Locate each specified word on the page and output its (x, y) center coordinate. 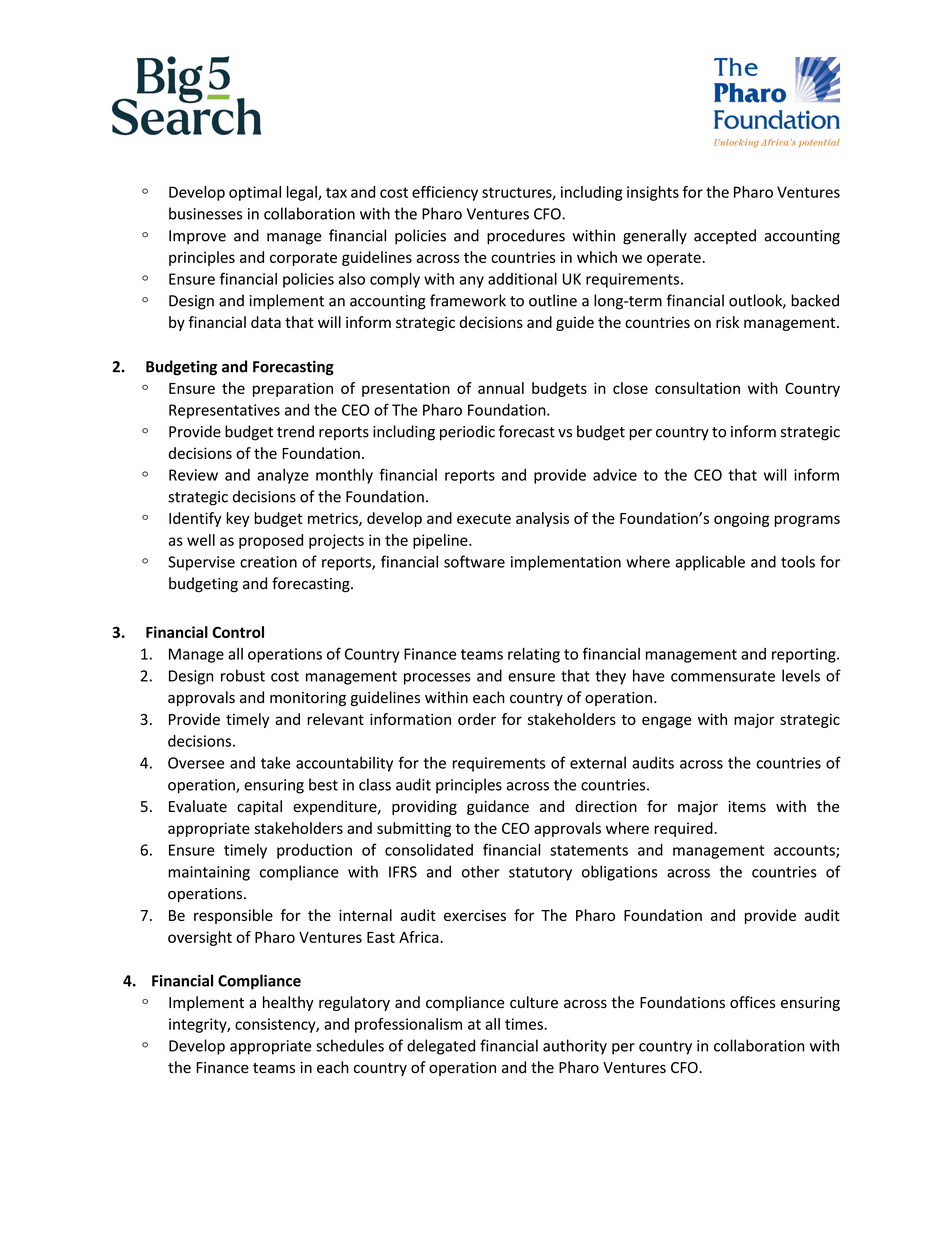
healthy (288, 1003)
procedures (526, 237)
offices (752, 1002)
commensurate (723, 676)
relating (534, 655)
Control (238, 632)
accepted (725, 236)
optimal (255, 193)
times (525, 1024)
